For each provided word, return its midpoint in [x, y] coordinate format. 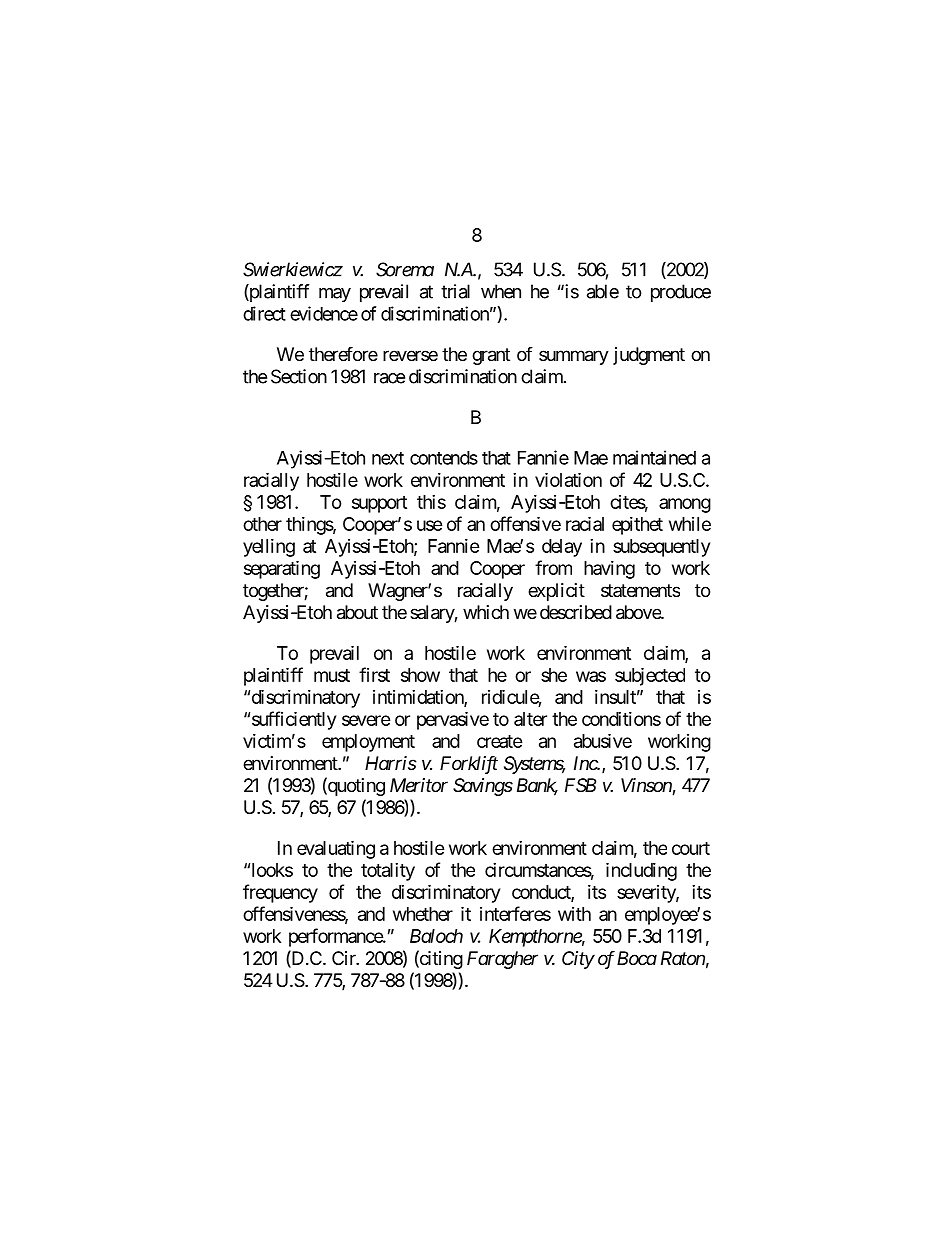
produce [681, 293]
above [639, 612]
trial [455, 291]
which [486, 612]
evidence [324, 313]
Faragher [502, 960]
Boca [637, 958]
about [357, 612]
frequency [280, 893]
